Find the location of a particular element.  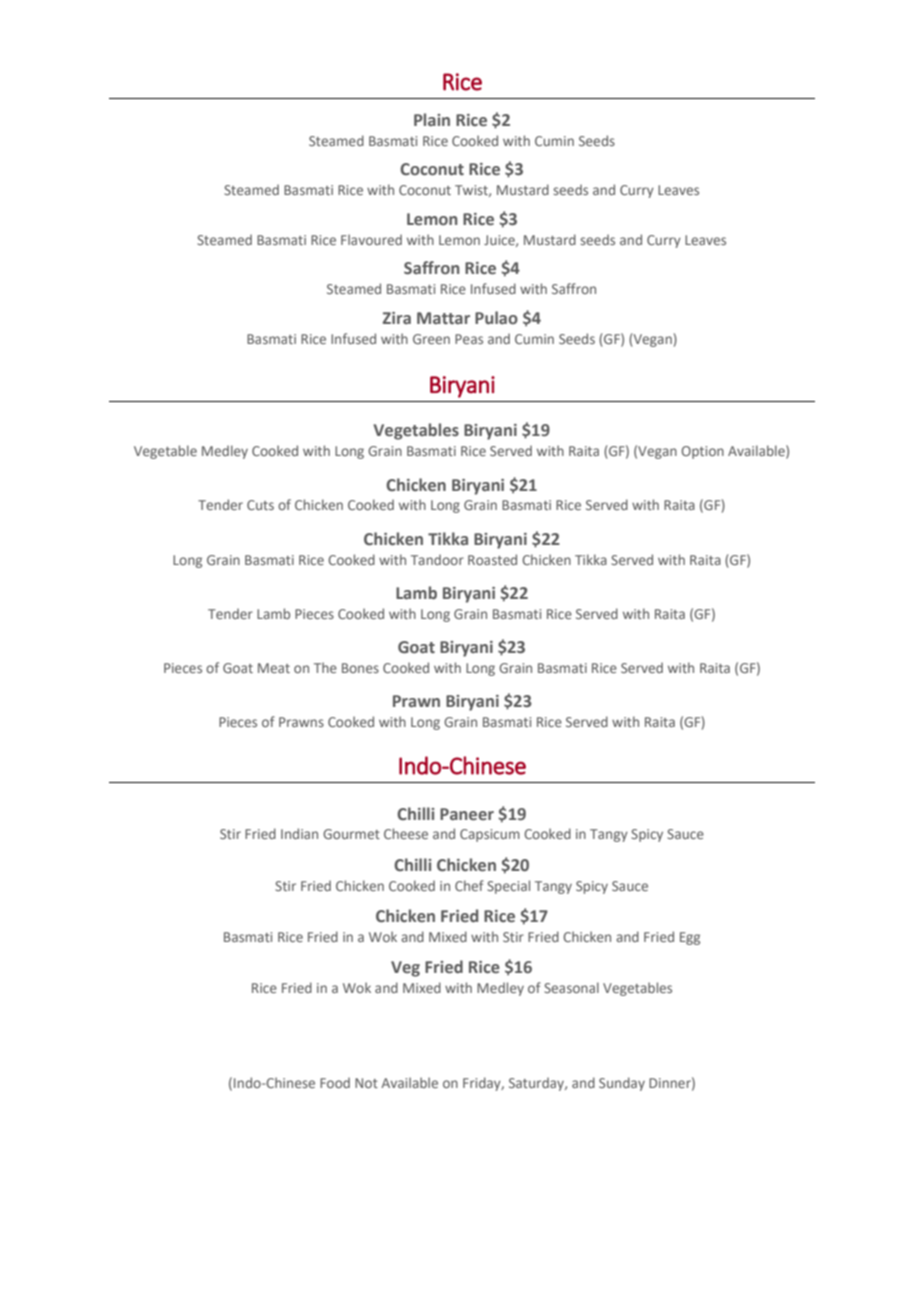

Indian is located at coordinates (299, 833).
